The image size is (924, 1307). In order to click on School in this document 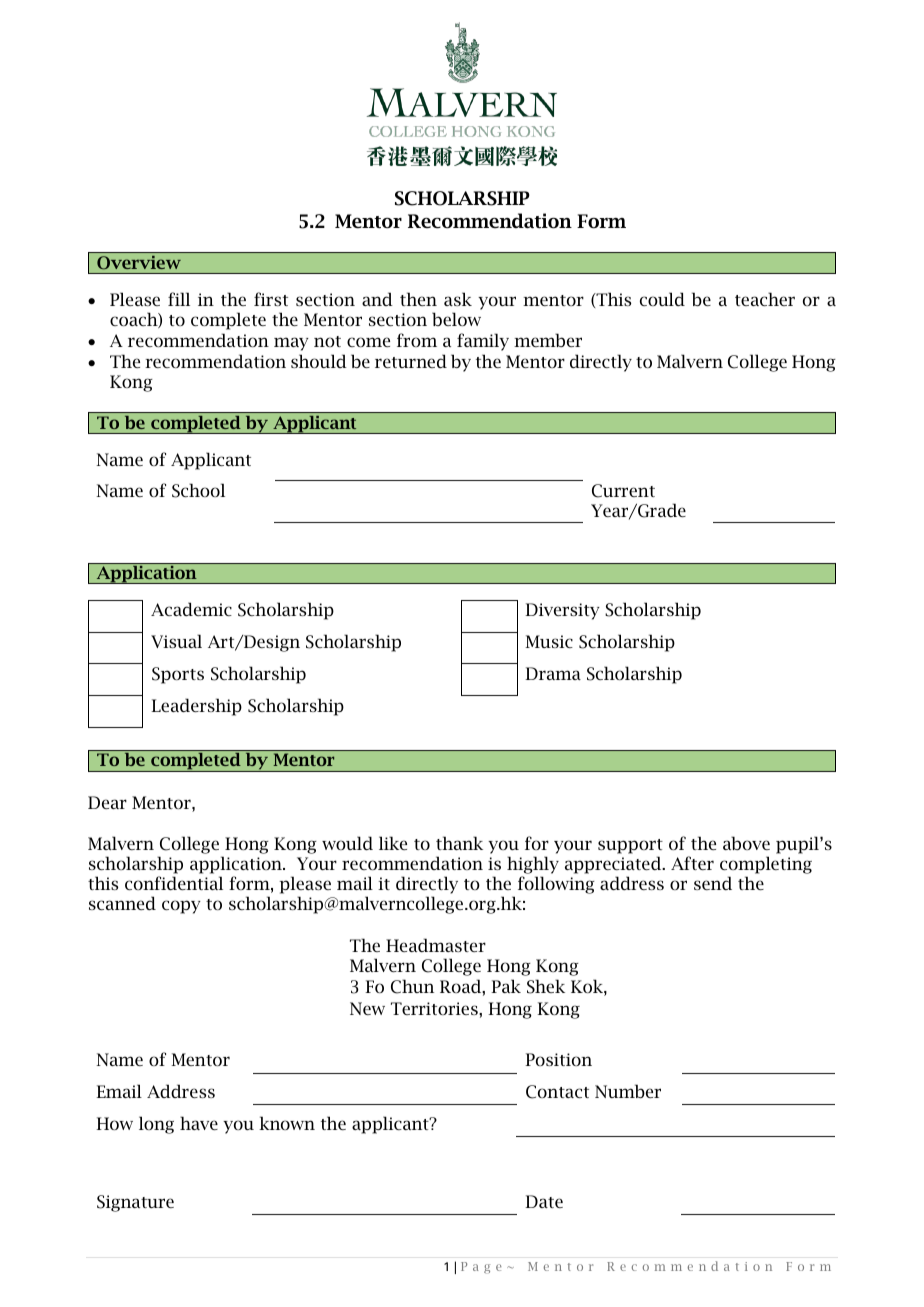, I will do `click(198, 490)`.
